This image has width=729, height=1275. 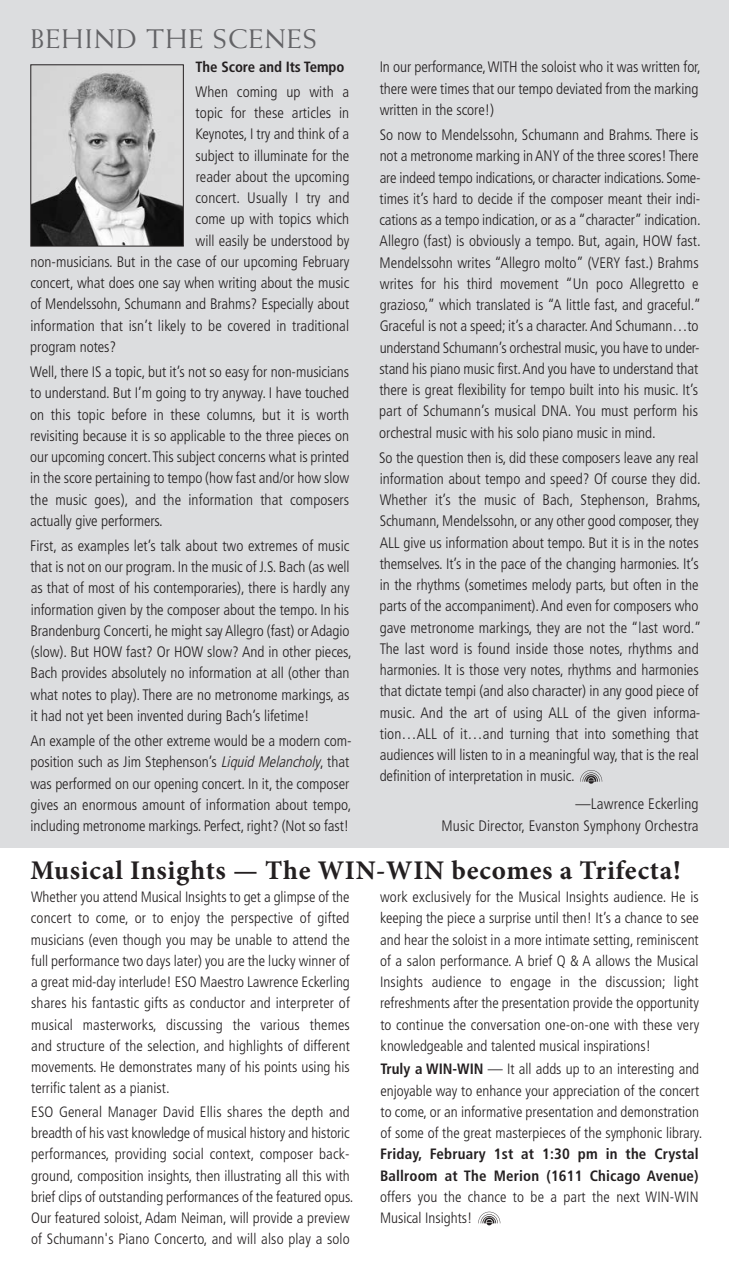 I want to click on providing, so click(x=140, y=1155).
